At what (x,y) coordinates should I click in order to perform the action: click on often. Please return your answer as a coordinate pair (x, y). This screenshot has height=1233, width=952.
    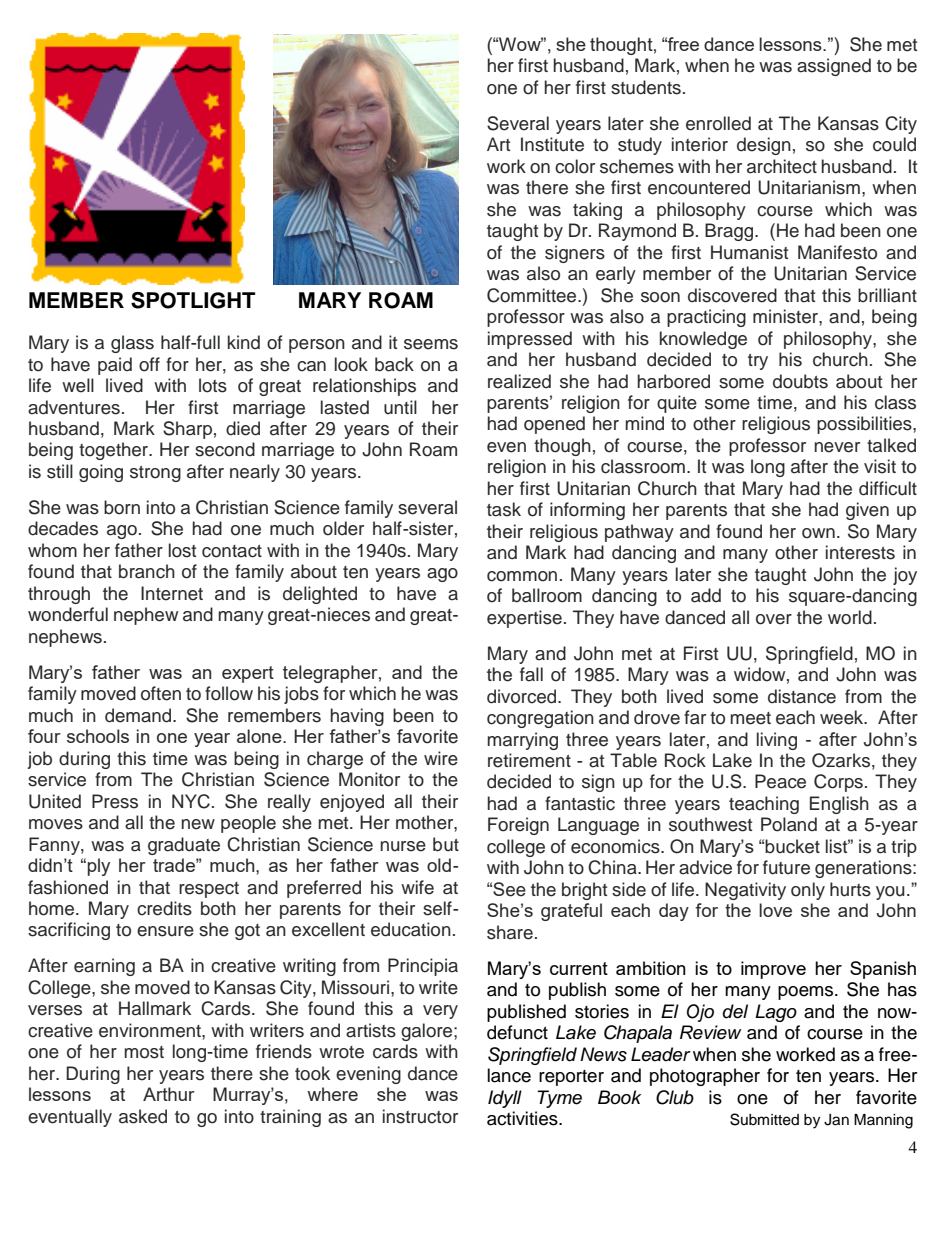
    Looking at the image, I should click on (161, 693).
